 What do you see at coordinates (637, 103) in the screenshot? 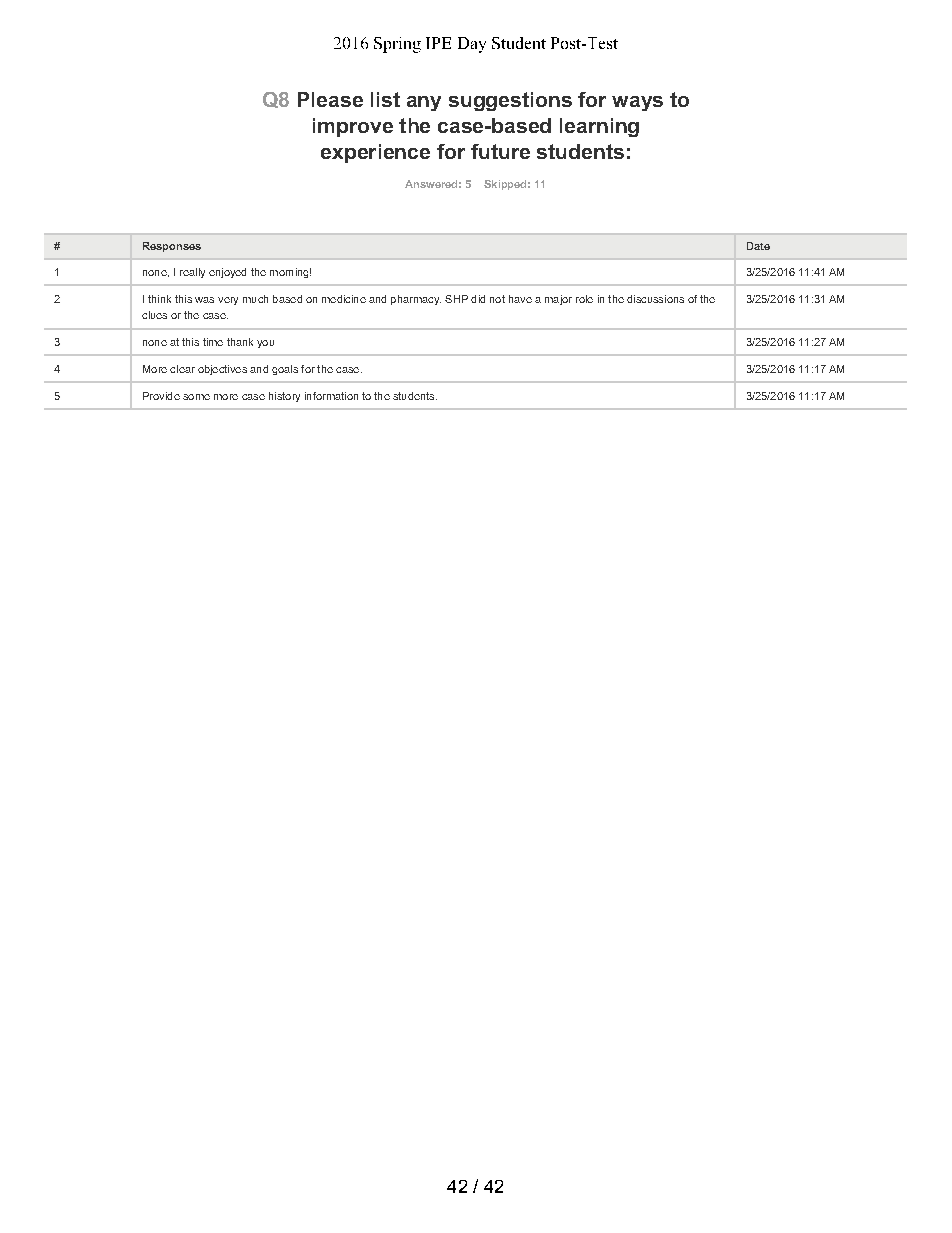
I see `ways` at bounding box center [637, 103].
